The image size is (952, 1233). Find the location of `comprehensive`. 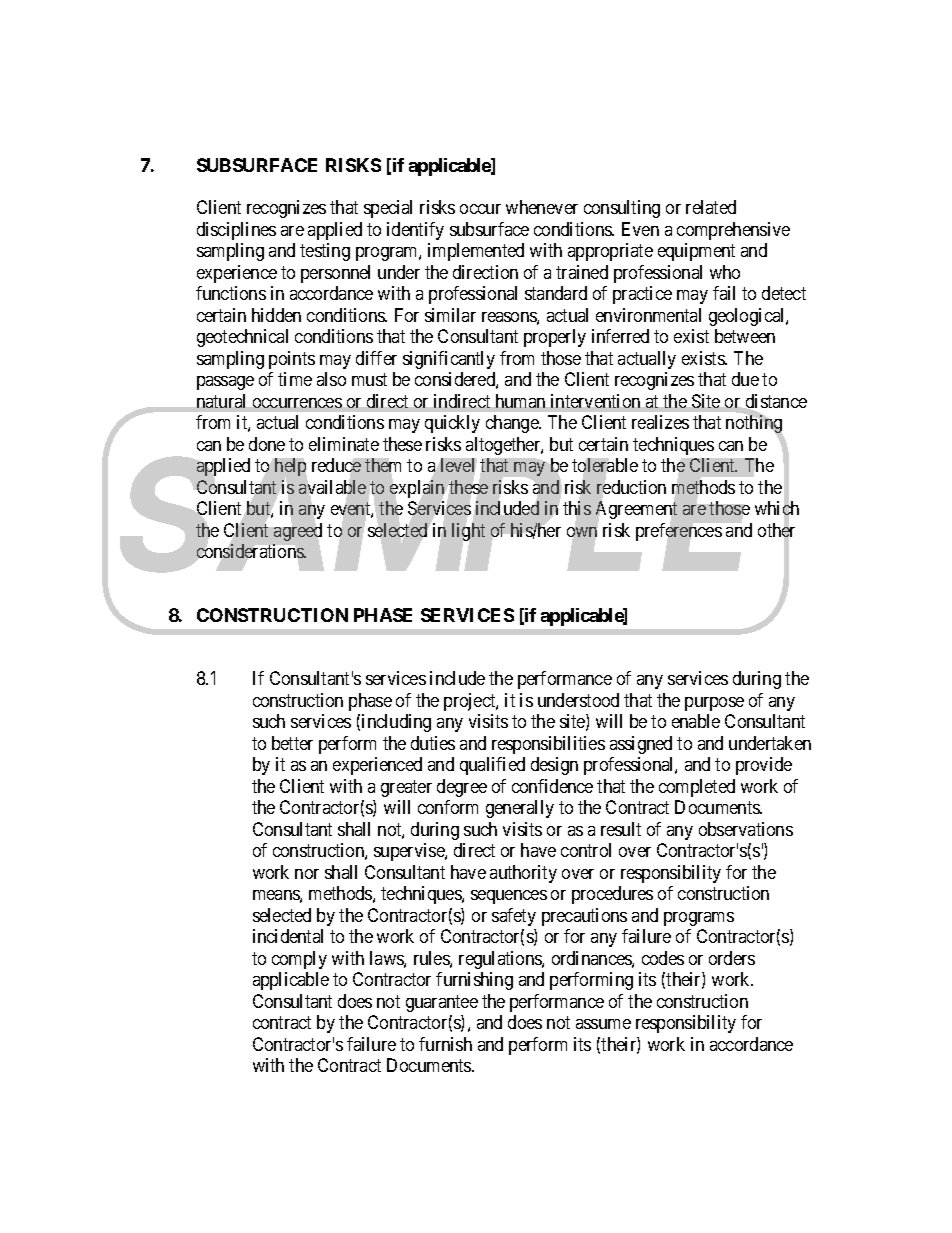

comprehensive is located at coordinates (733, 231).
